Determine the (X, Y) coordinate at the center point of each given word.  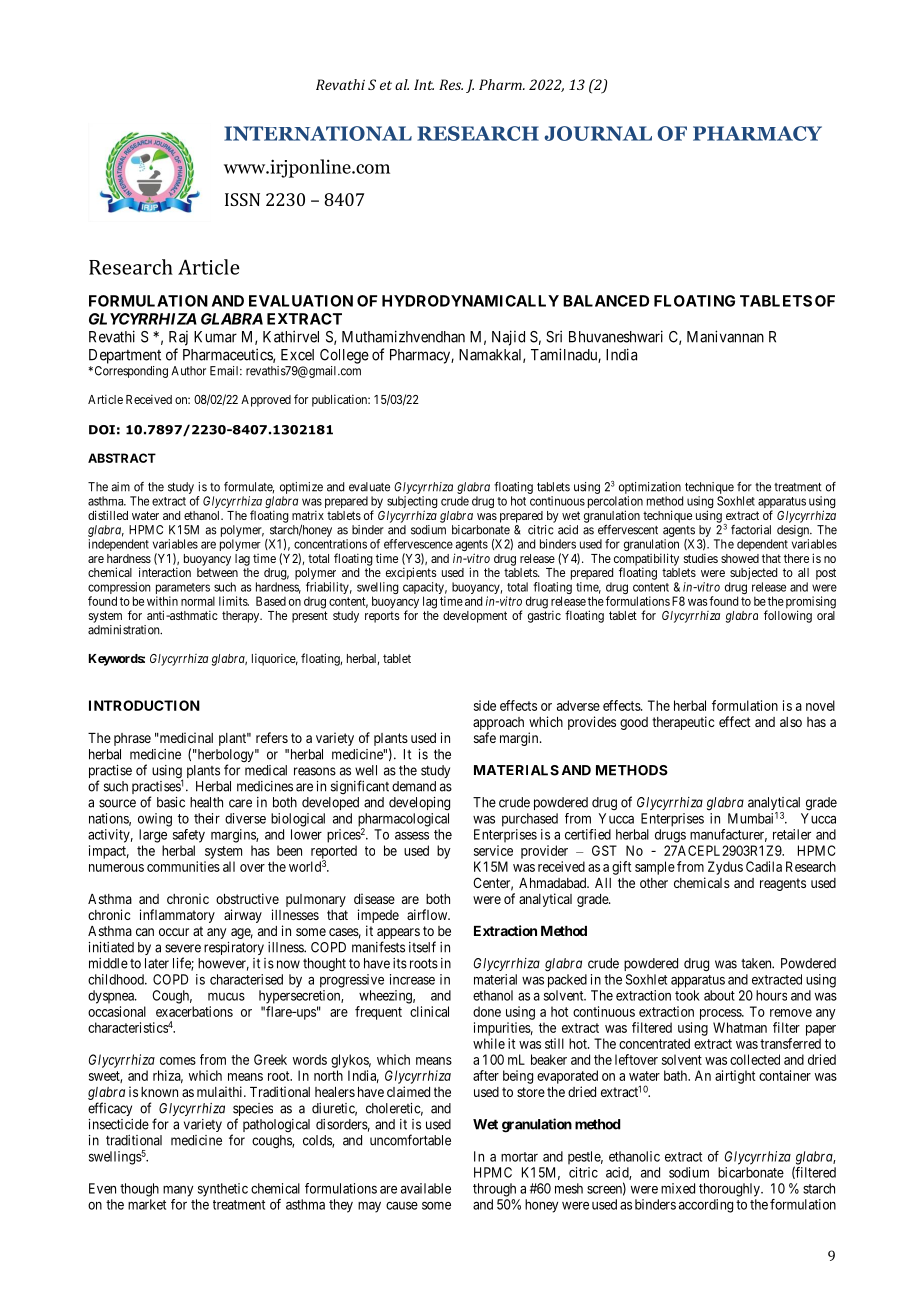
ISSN (242, 199)
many (178, 1191)
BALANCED (606, 301)
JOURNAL (598, 133)
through (494, 1190)
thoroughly (730, 1190)
